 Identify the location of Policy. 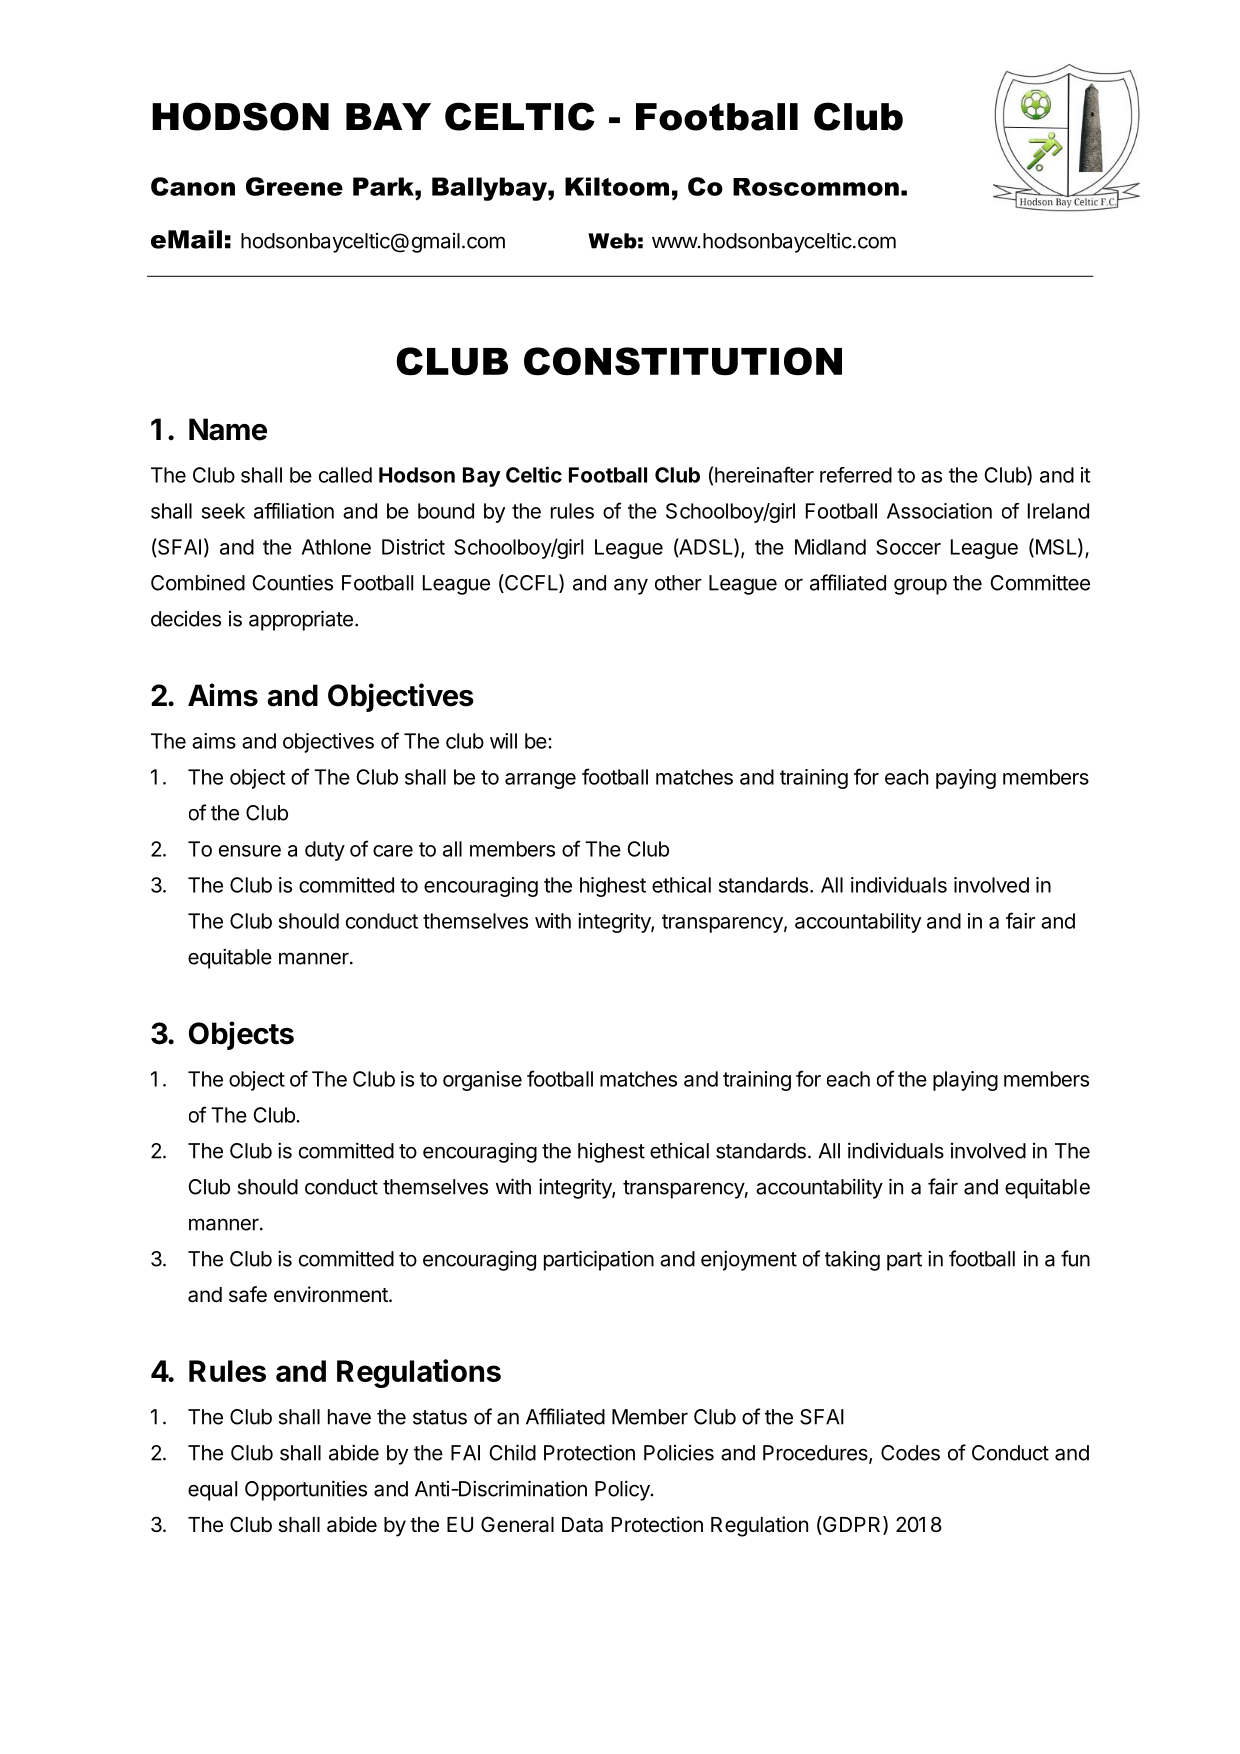
(623, 1490).
